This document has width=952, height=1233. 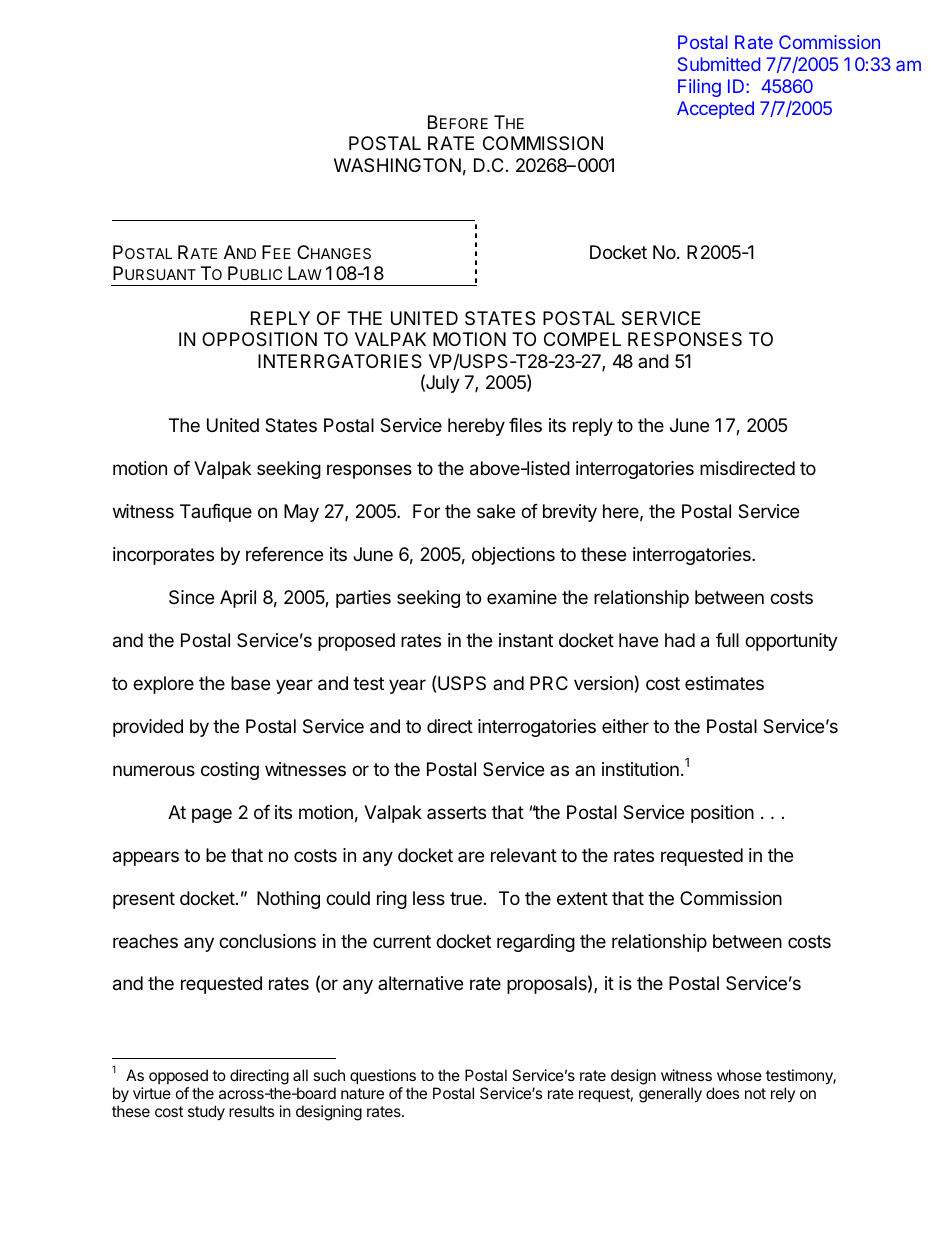 I want to click on estimates, so click(x=724, y=683).
